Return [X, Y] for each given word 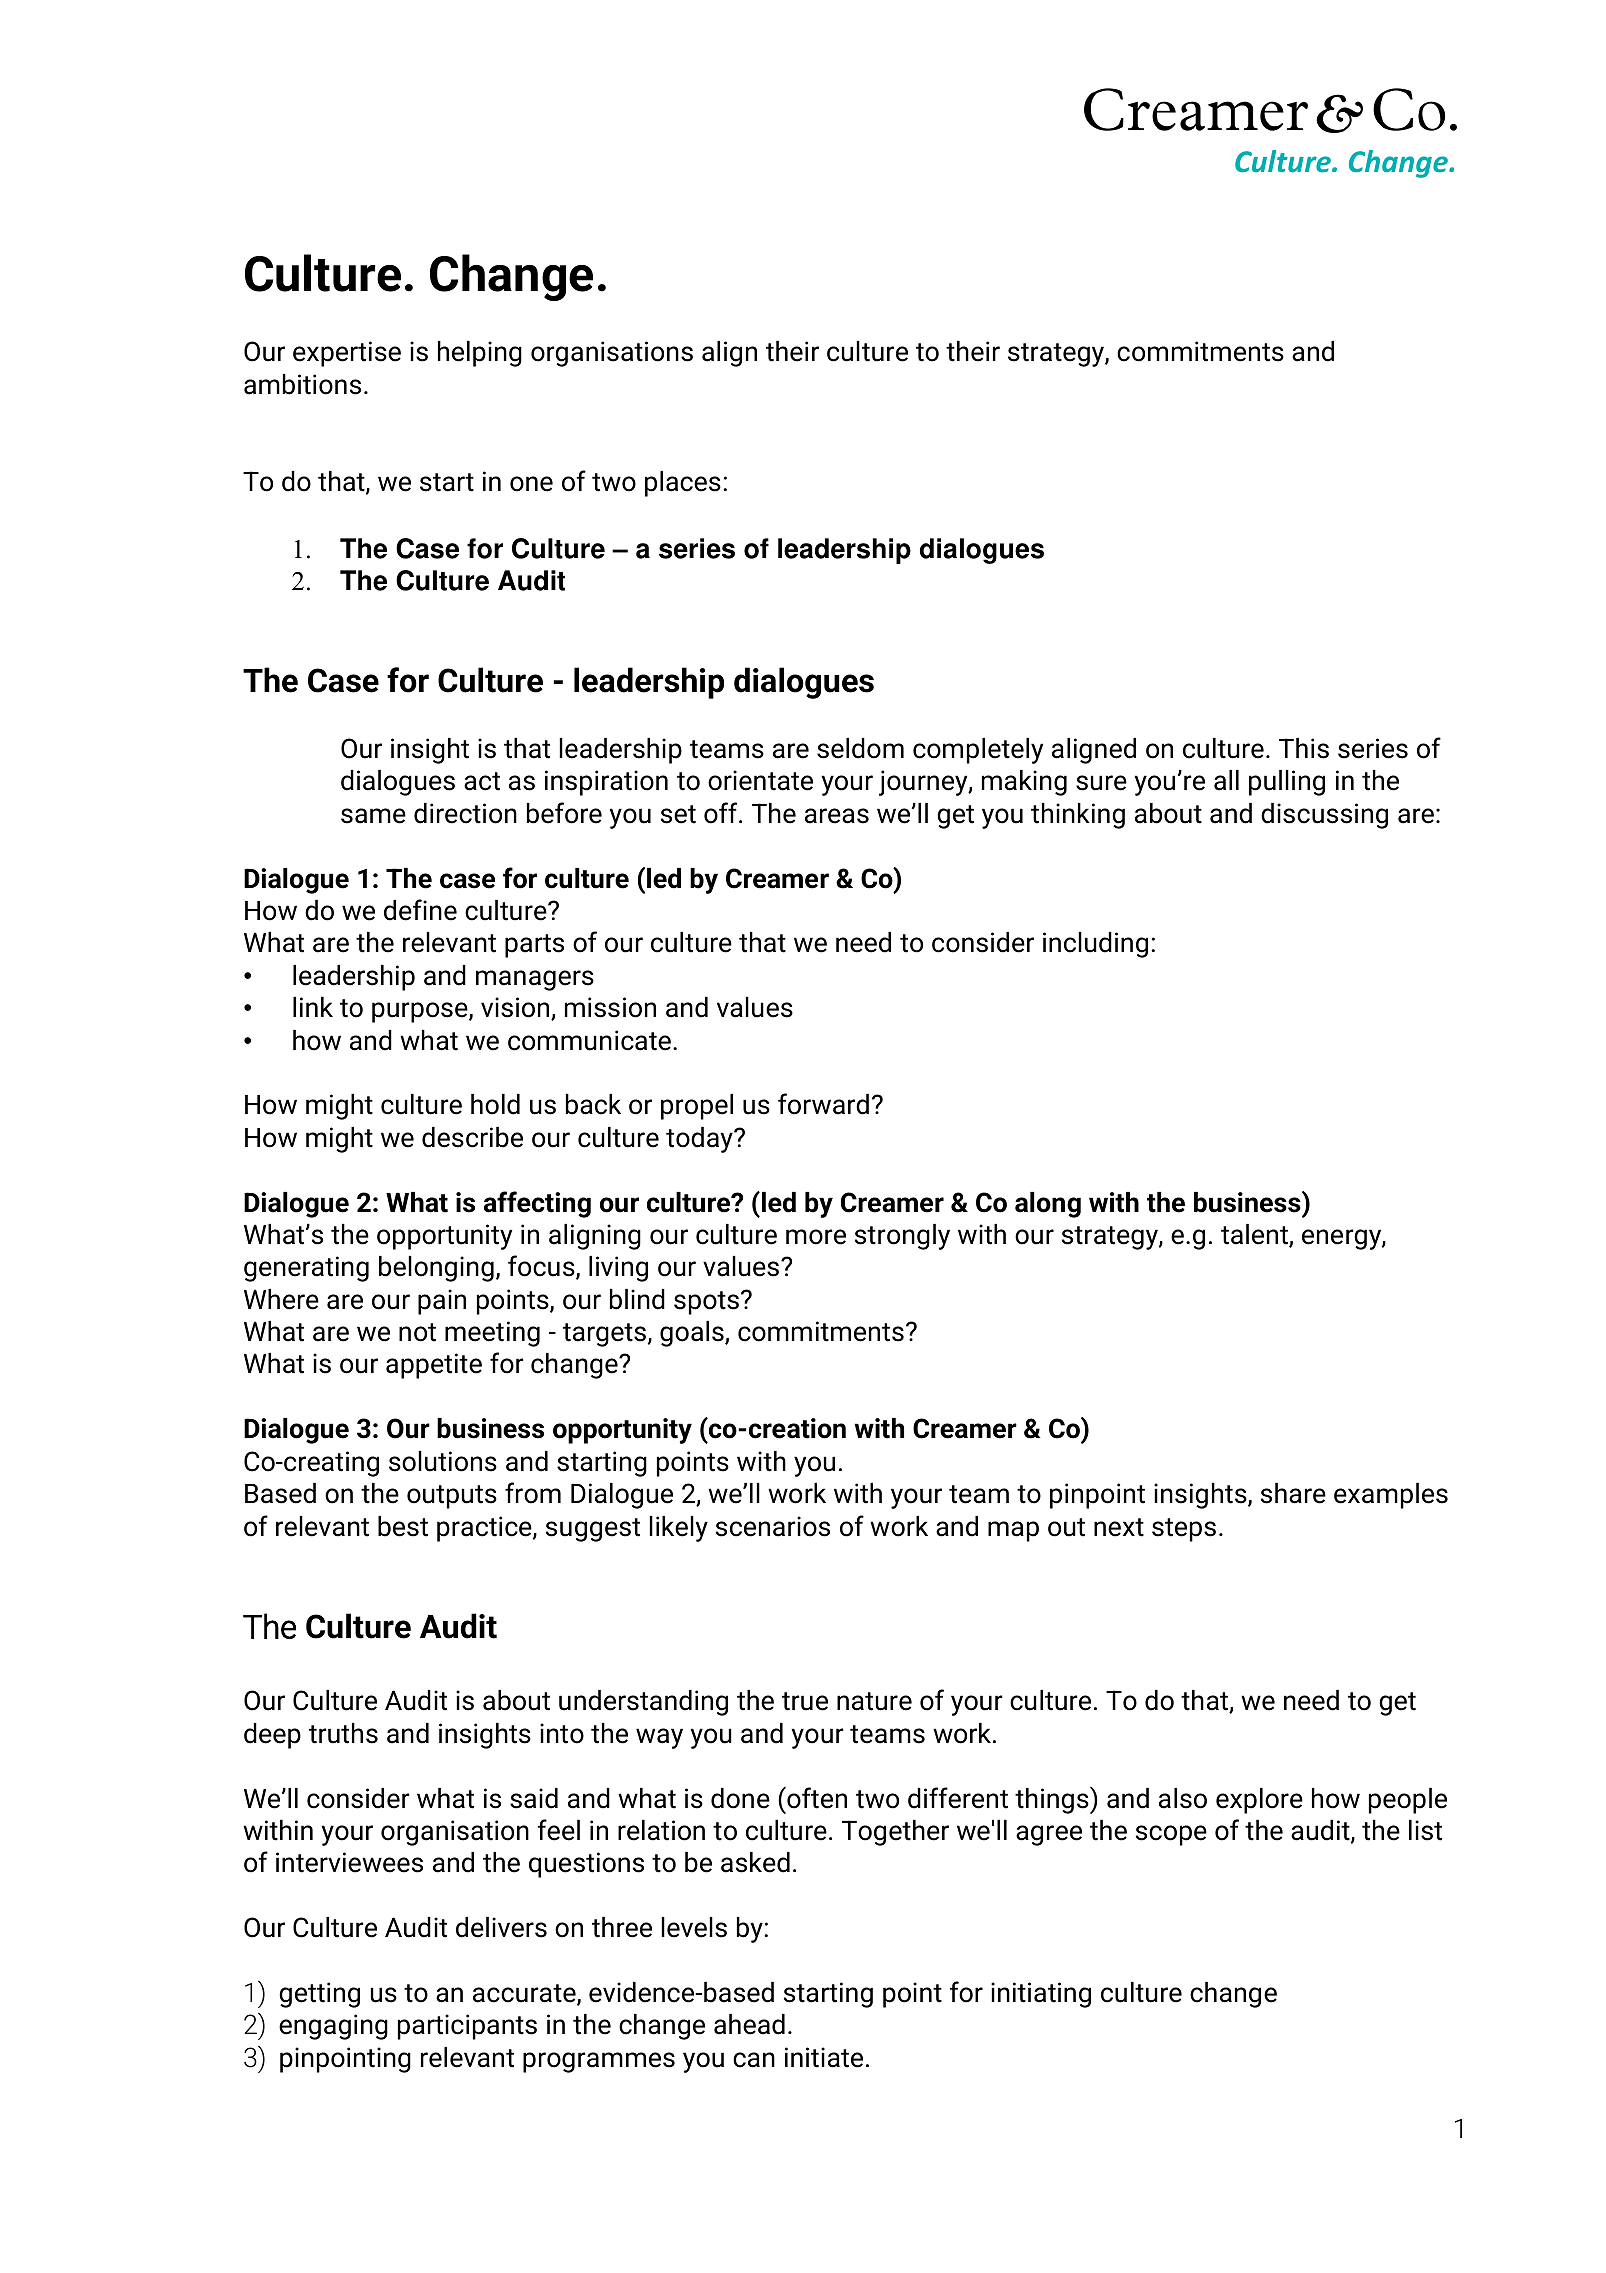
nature [874, 1701]
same [373, 816]
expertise [347, 354]
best [403, 1526]
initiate [824, 2057]
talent [1255, 1235]
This [1304, 748]
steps [1184, 1530]
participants [467, 2027]
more [816, 1237]
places [683, 484]
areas [837, 816]
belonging [436, 1269]
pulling [1287, 783]
